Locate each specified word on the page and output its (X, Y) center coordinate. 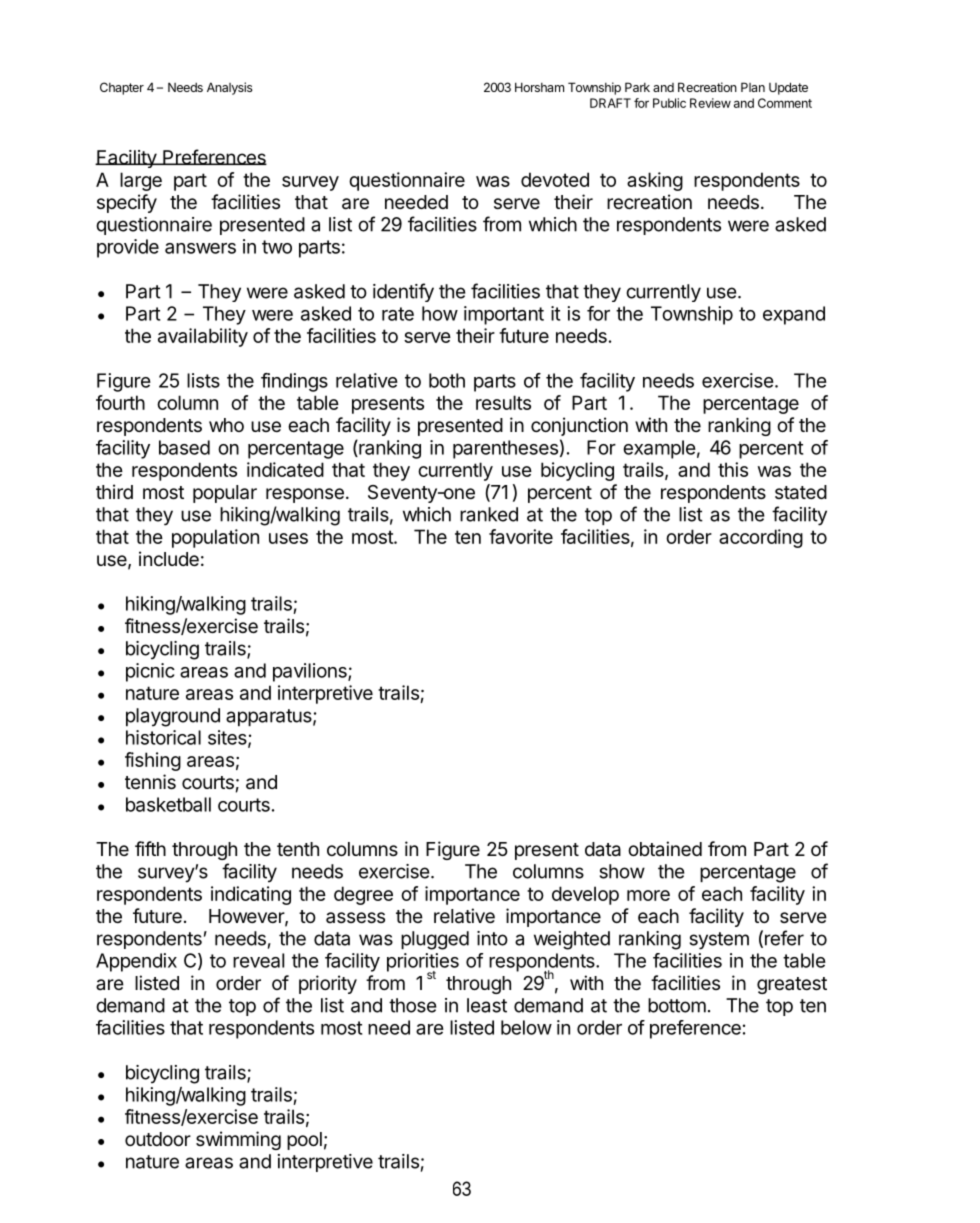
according (761, 538)
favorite (521, 536)
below (526, 1027)
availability (203, 337)
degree (363, 895)
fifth (150, 848)
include (169, 558)
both (447, 380)
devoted (555, 179)
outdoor (158, 1139)
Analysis (230, 88)
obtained (665, 849)
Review (710, 103)
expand (794, 315)
